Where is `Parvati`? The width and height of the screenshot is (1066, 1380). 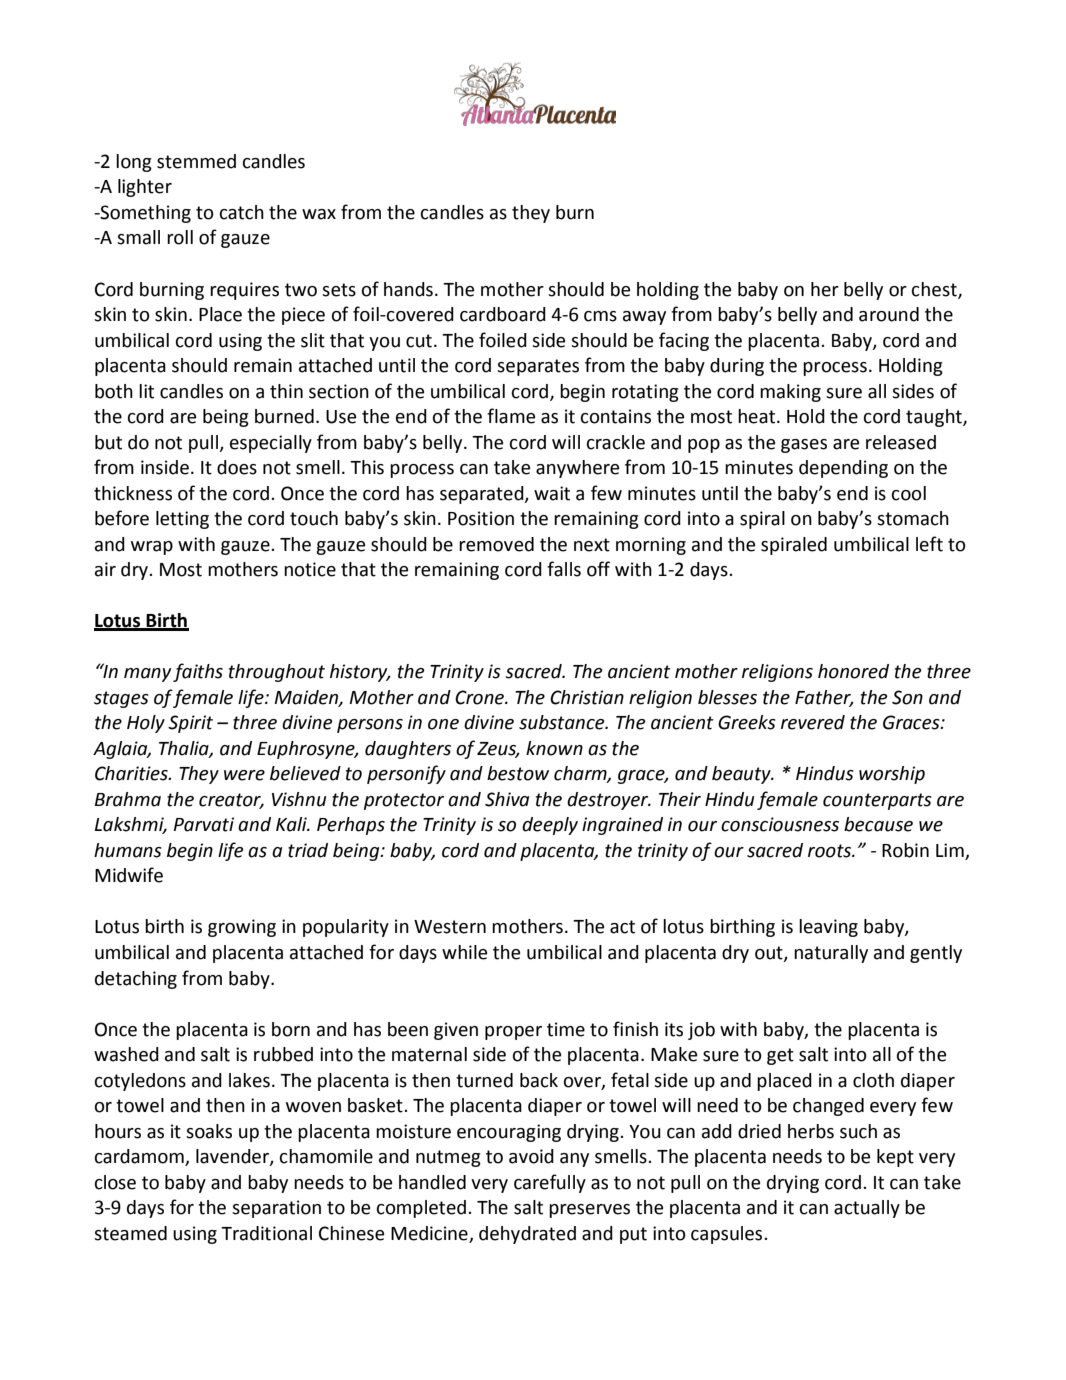 Parvati is located at coordinates (204, 824).
